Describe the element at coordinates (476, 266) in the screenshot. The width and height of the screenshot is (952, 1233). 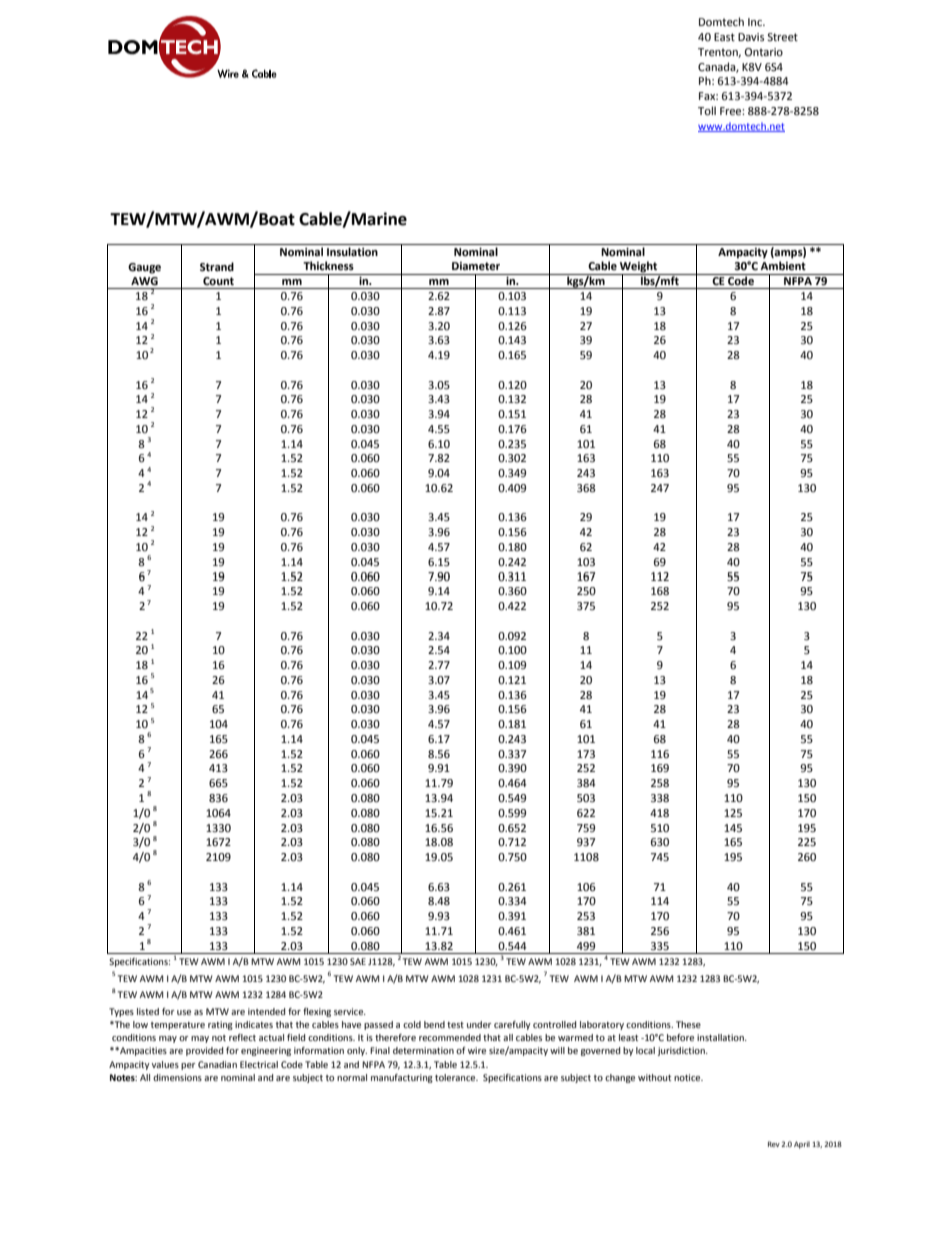
I see `Diameter` at that location.
